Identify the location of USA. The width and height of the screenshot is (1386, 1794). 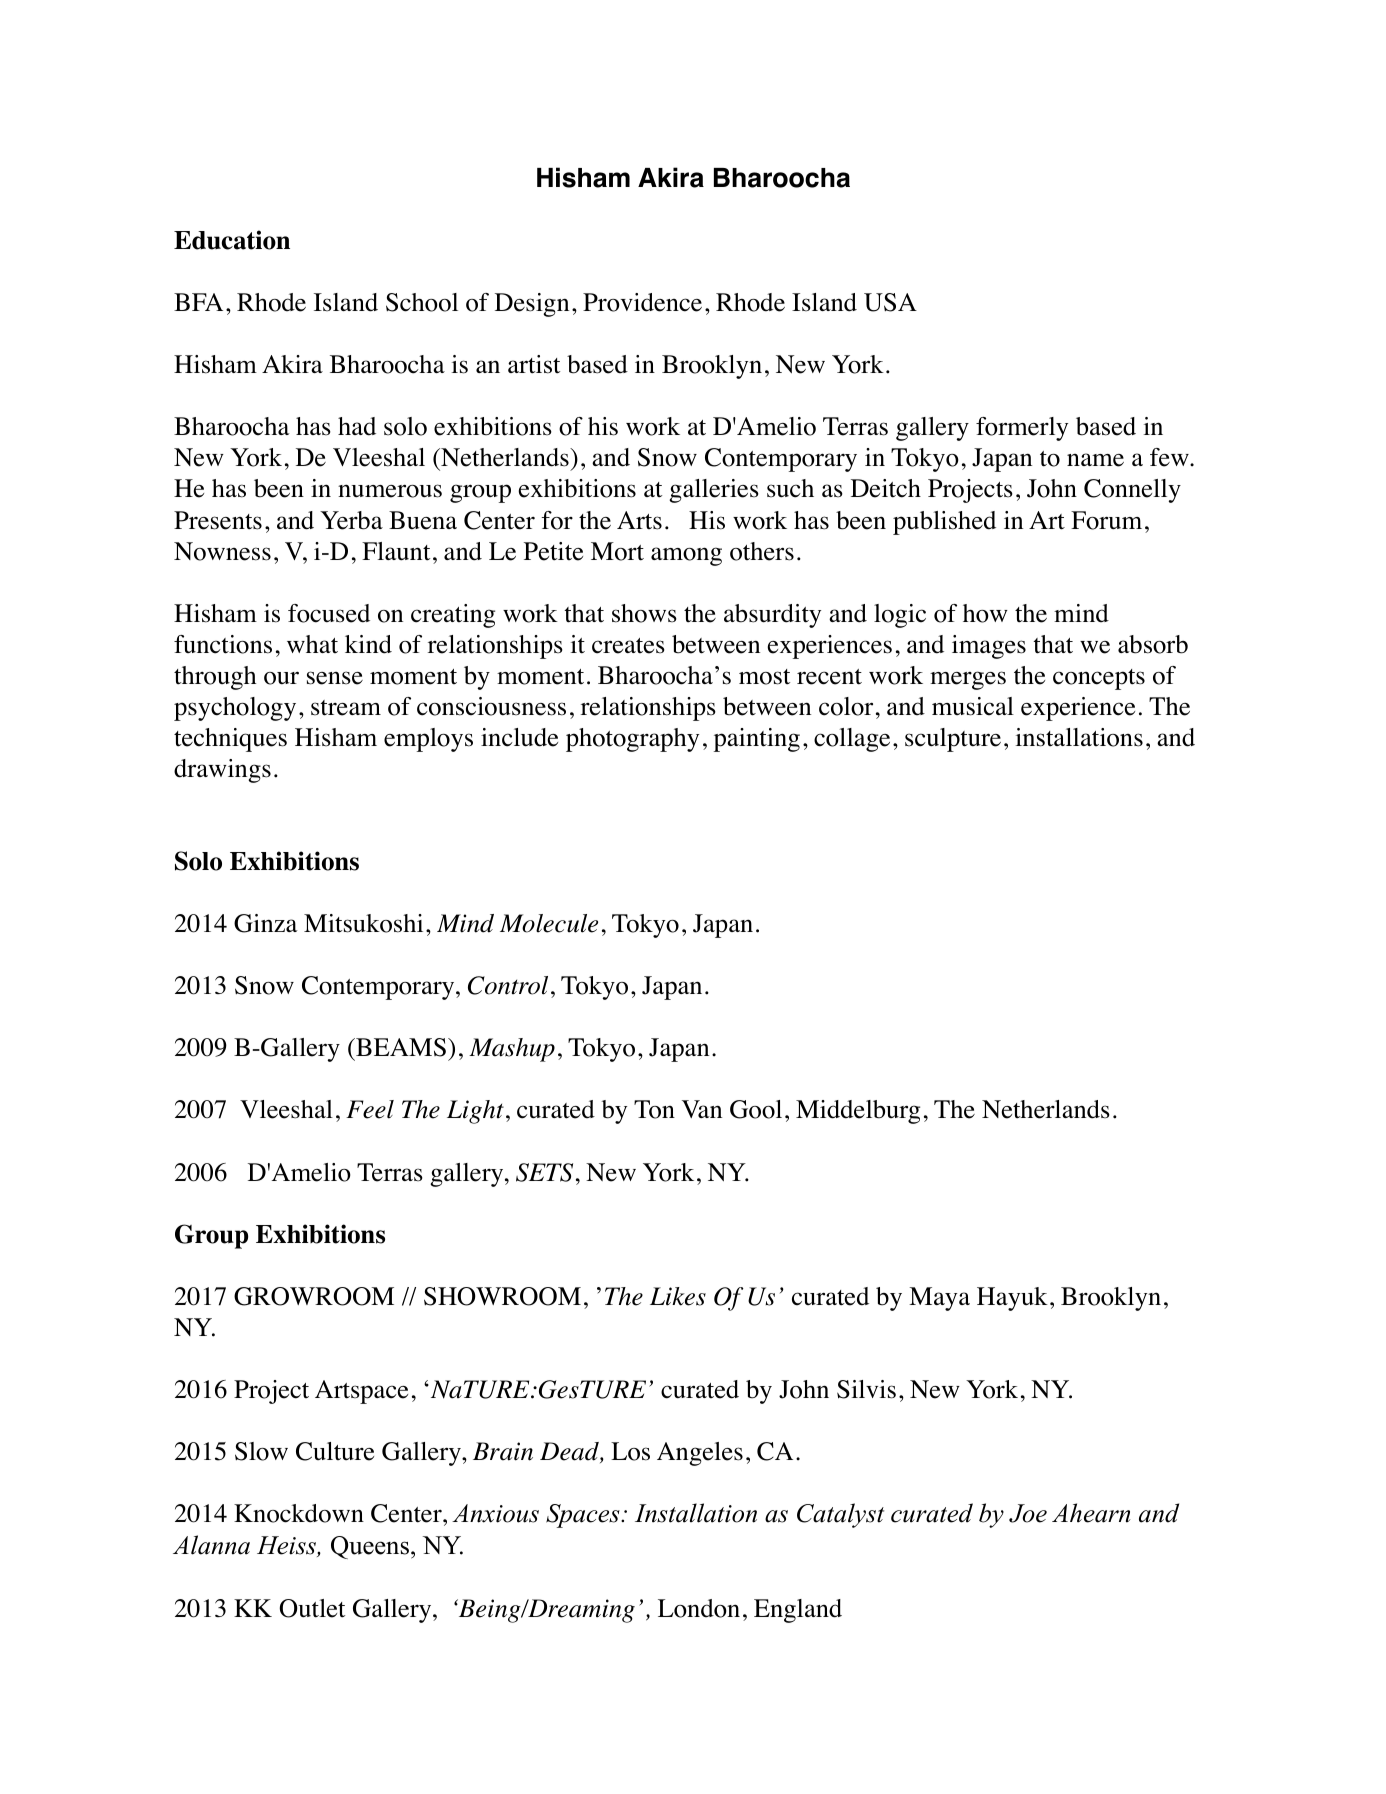
(890, 302).
